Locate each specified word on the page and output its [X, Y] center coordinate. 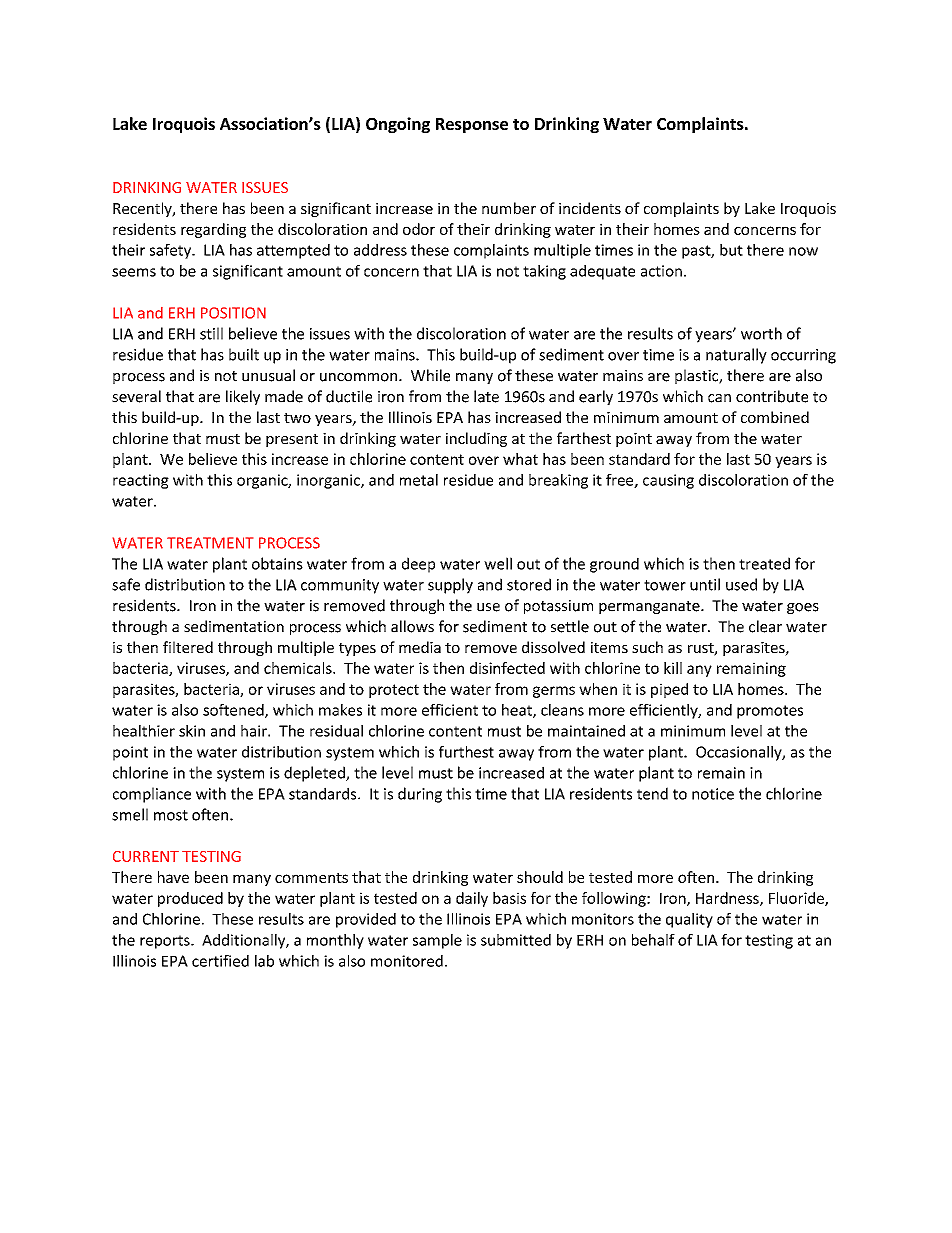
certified [220, 961]
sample [437, 941]
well [498, 563]
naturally [736, 356]
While [430, 375]
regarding [213, 230]
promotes [770, 712]
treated [764, 563]
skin [192, 731]
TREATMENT [210, 543]
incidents [590, 208]
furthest [466, 752]
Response [472, 125]
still [211, 333]
